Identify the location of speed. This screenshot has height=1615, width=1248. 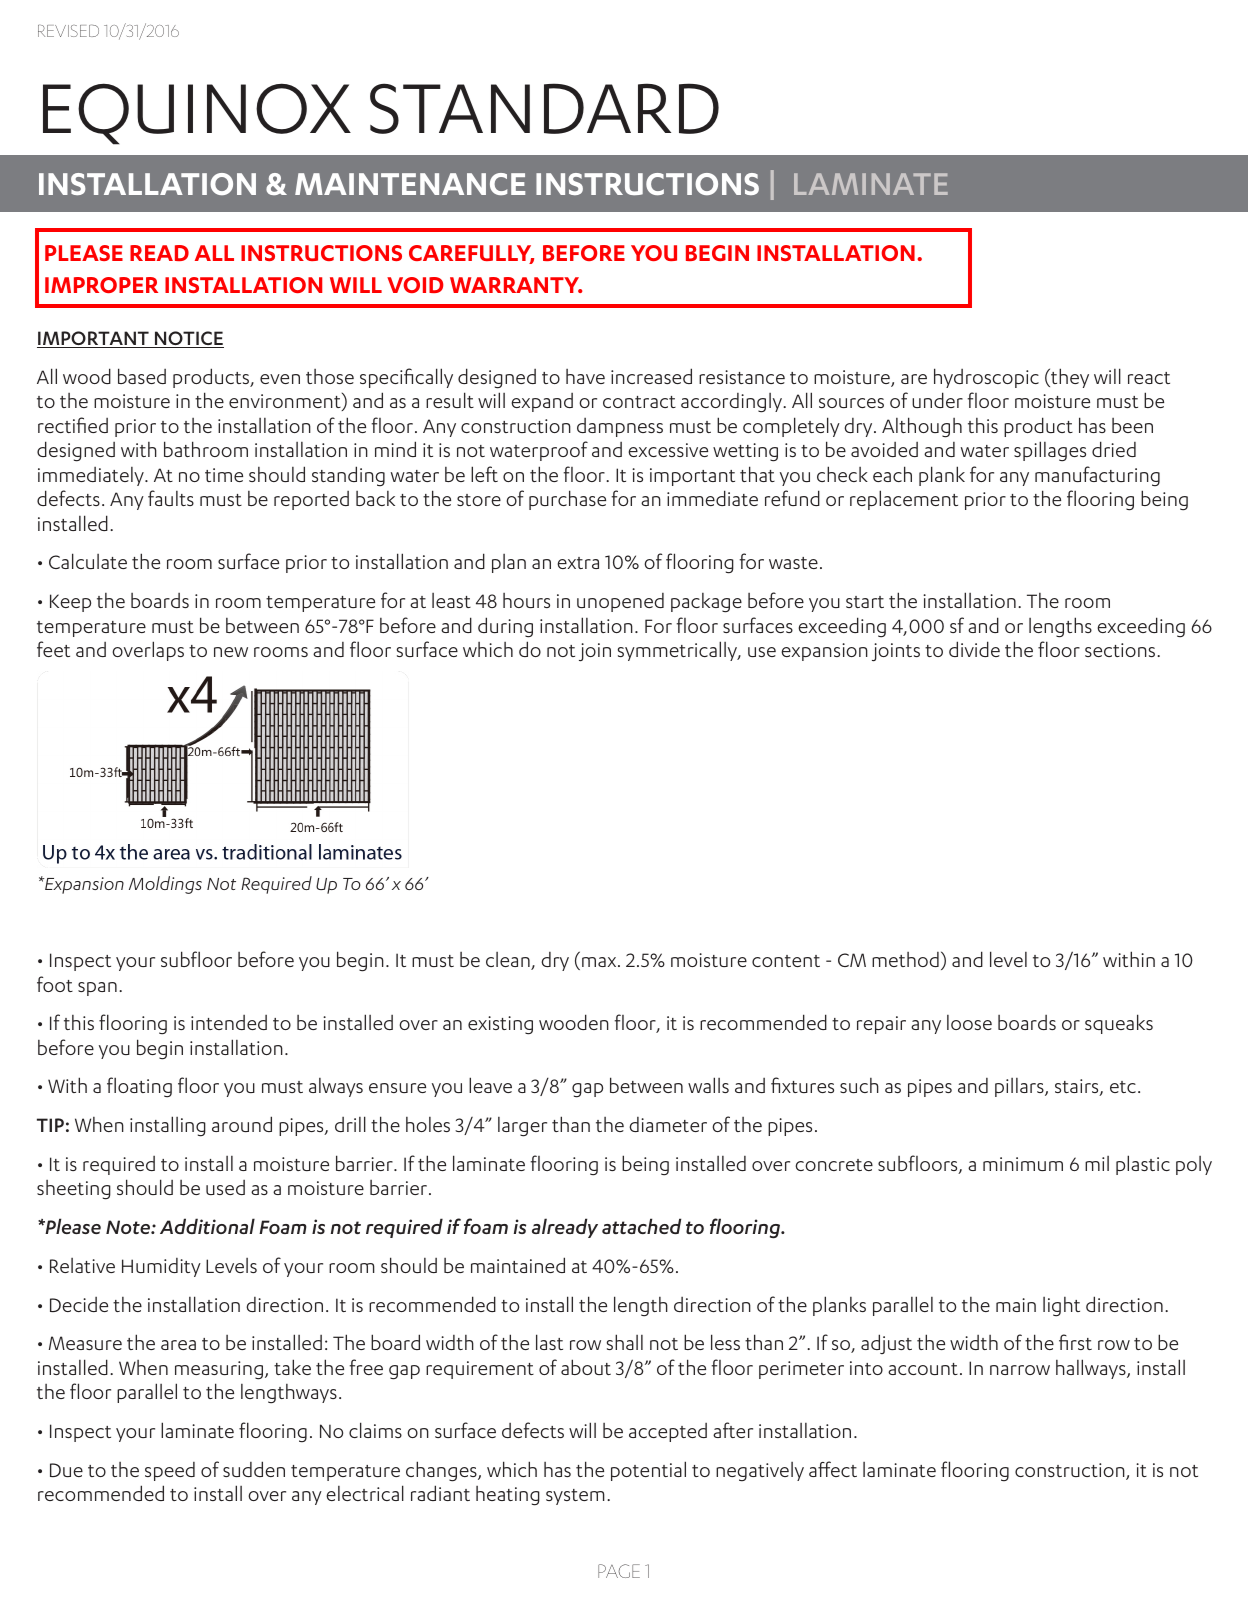
(170, 1471).
